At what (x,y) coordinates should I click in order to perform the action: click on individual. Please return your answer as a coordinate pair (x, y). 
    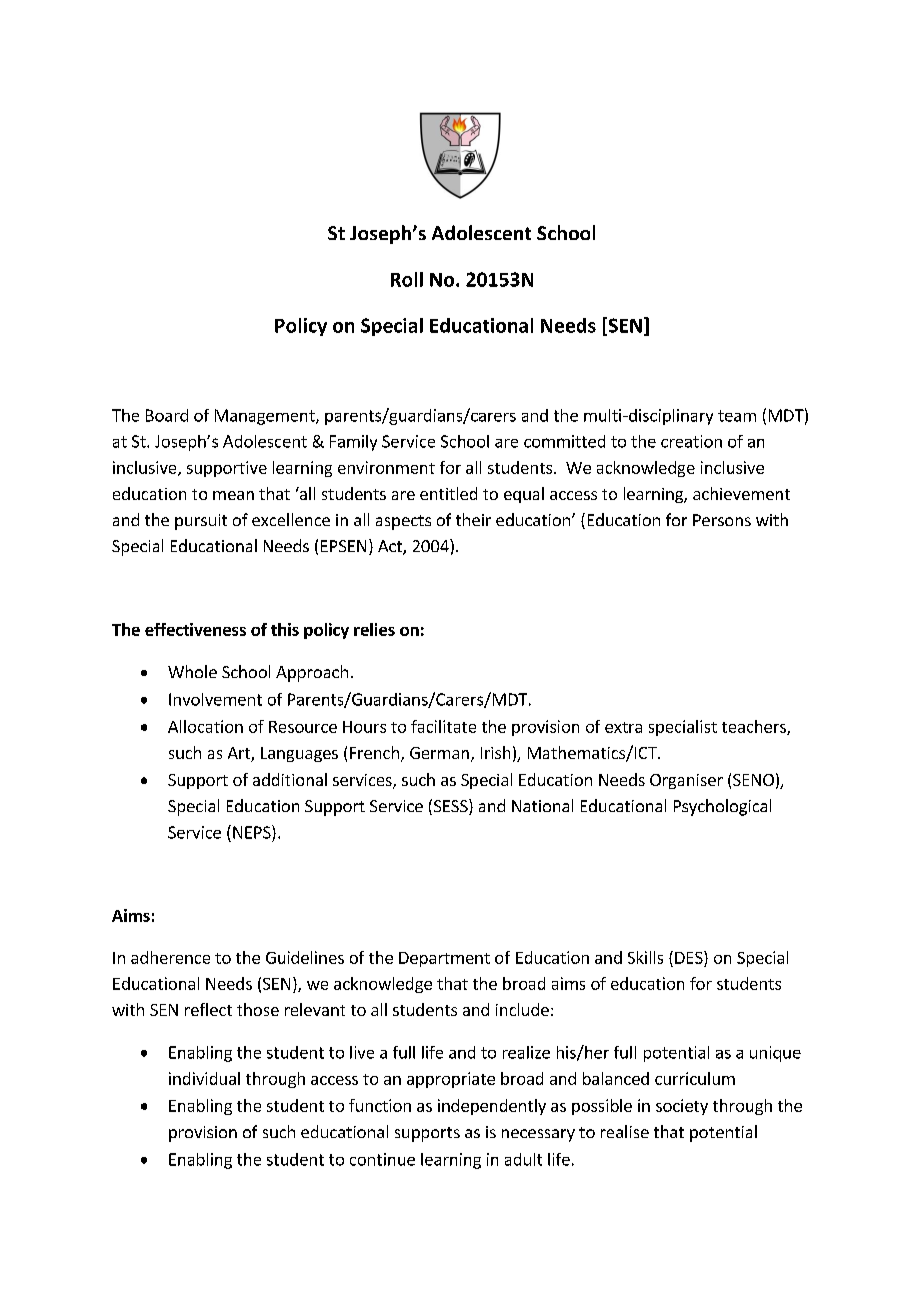
    Looking at the image, I should click on (204, 1078).
